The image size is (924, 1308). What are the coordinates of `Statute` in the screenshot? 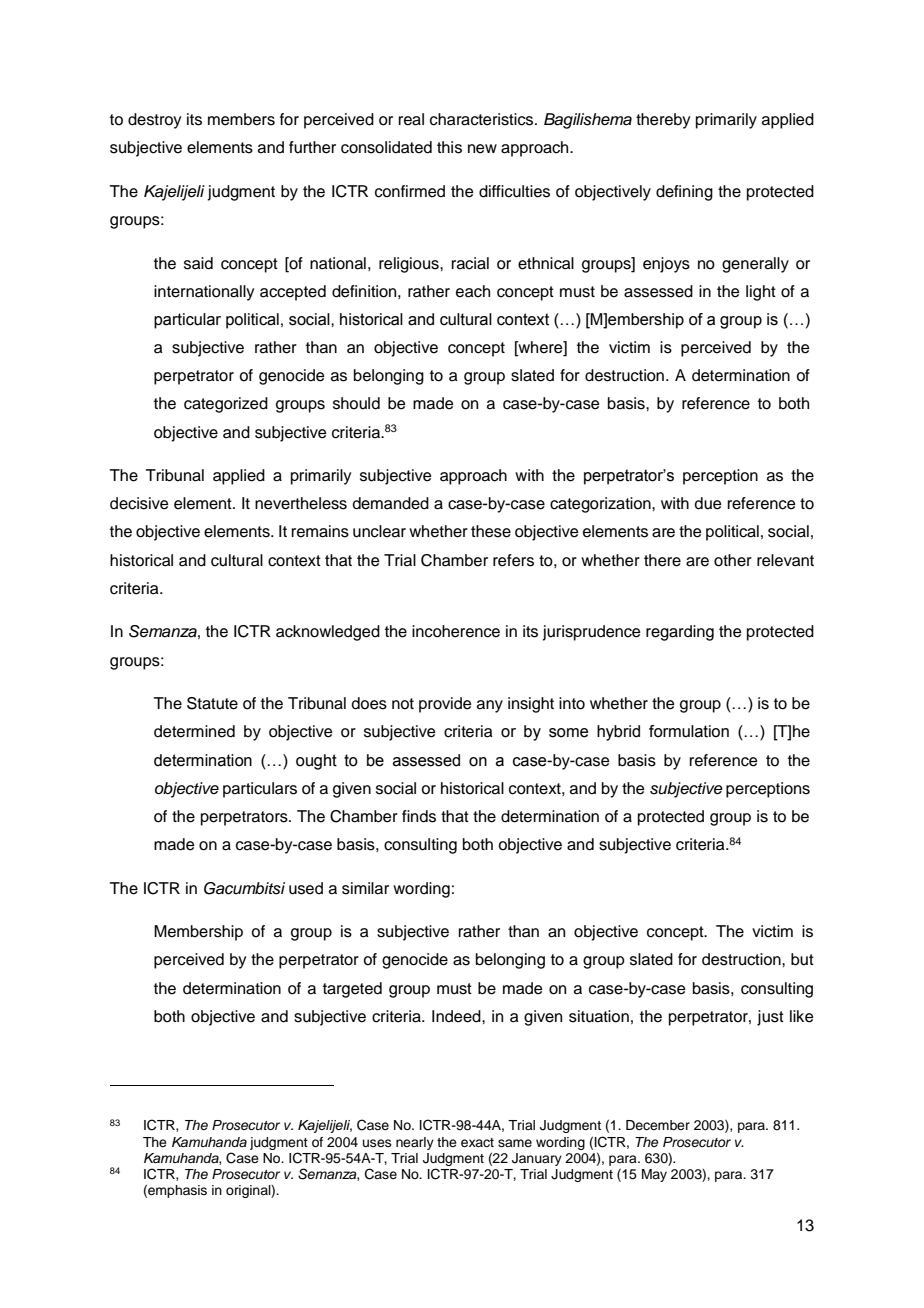 It's located at (212, 703).
